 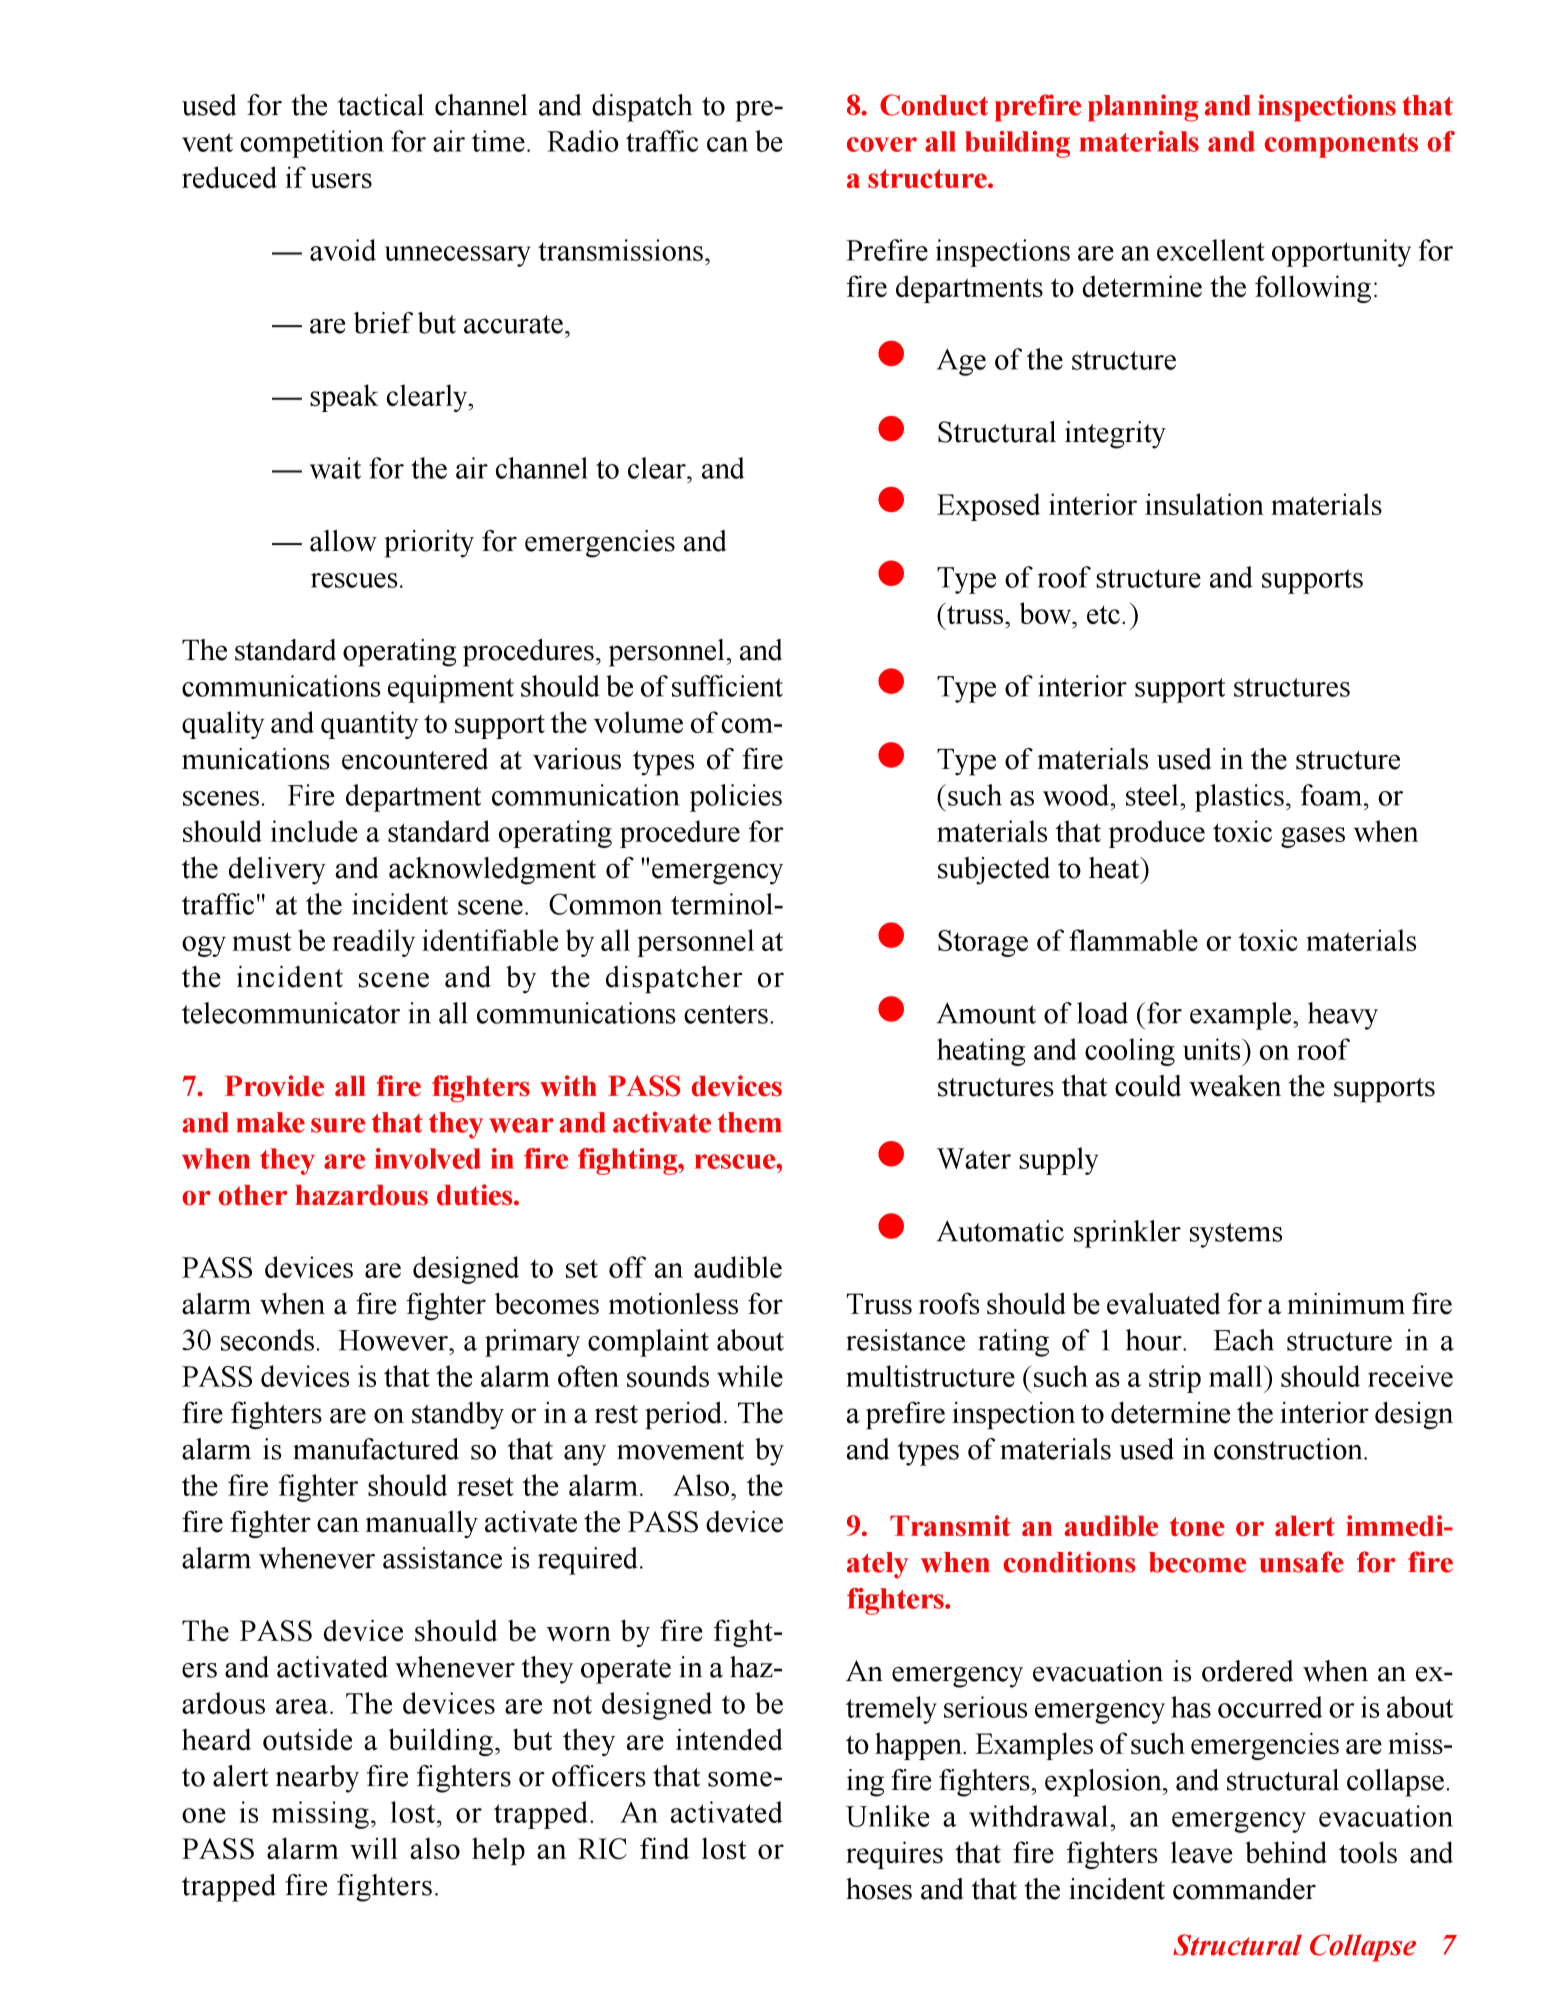 What do you see at coordinates (726, 1014) in the page?
I see `centers` at bounding box center [726, 1014].
